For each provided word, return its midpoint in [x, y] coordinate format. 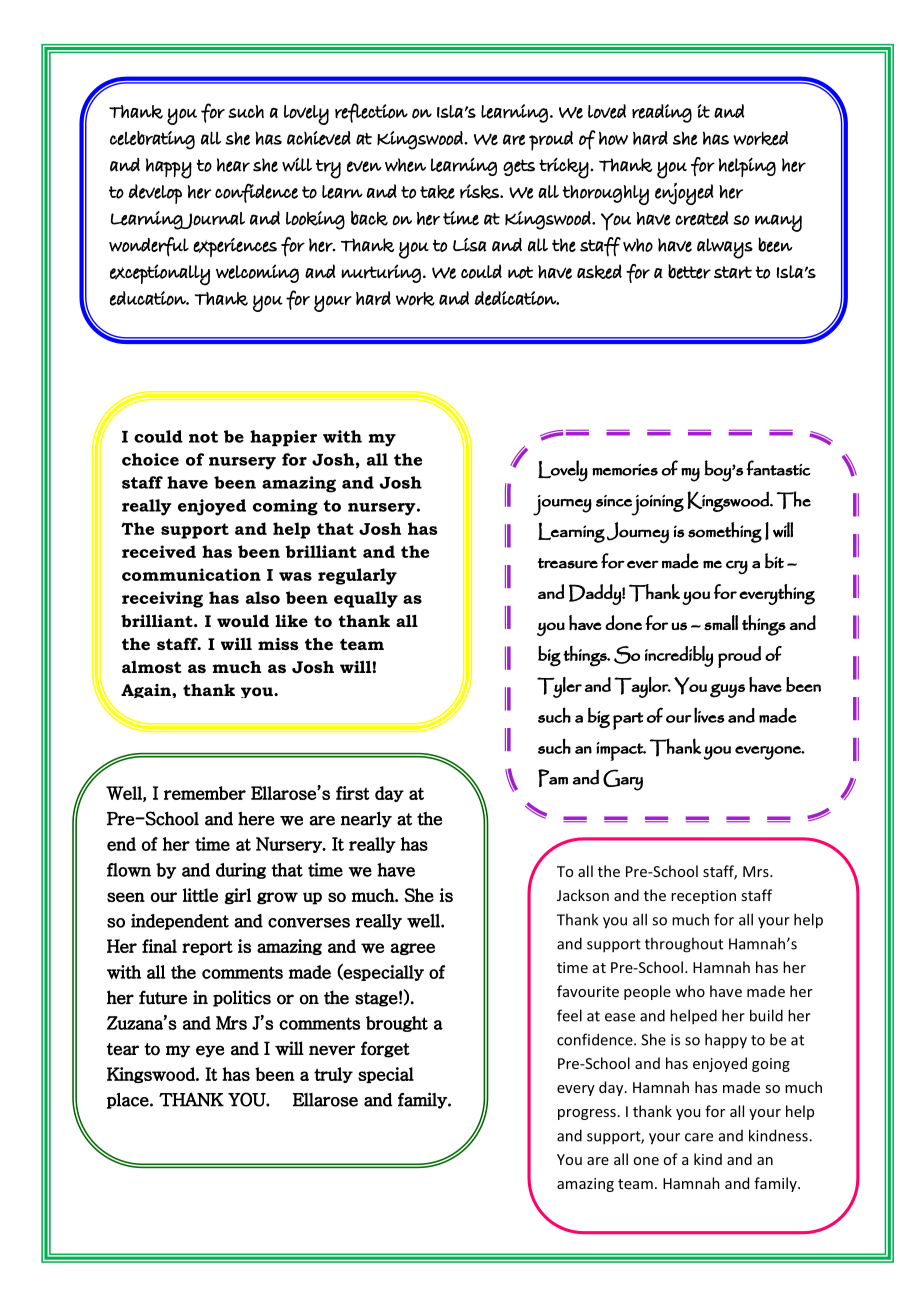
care [699, 1137]
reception [703, 897]
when [405, 165]
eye [210, 1051]
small [721, 623]
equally [366, 599]
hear [233, 165]
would [243, 620]
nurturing [381, 273]
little [200, 895]
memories [625, 470]
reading [662, 113]
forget [385, 1049]
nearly [366, 819]
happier [283, 438]
